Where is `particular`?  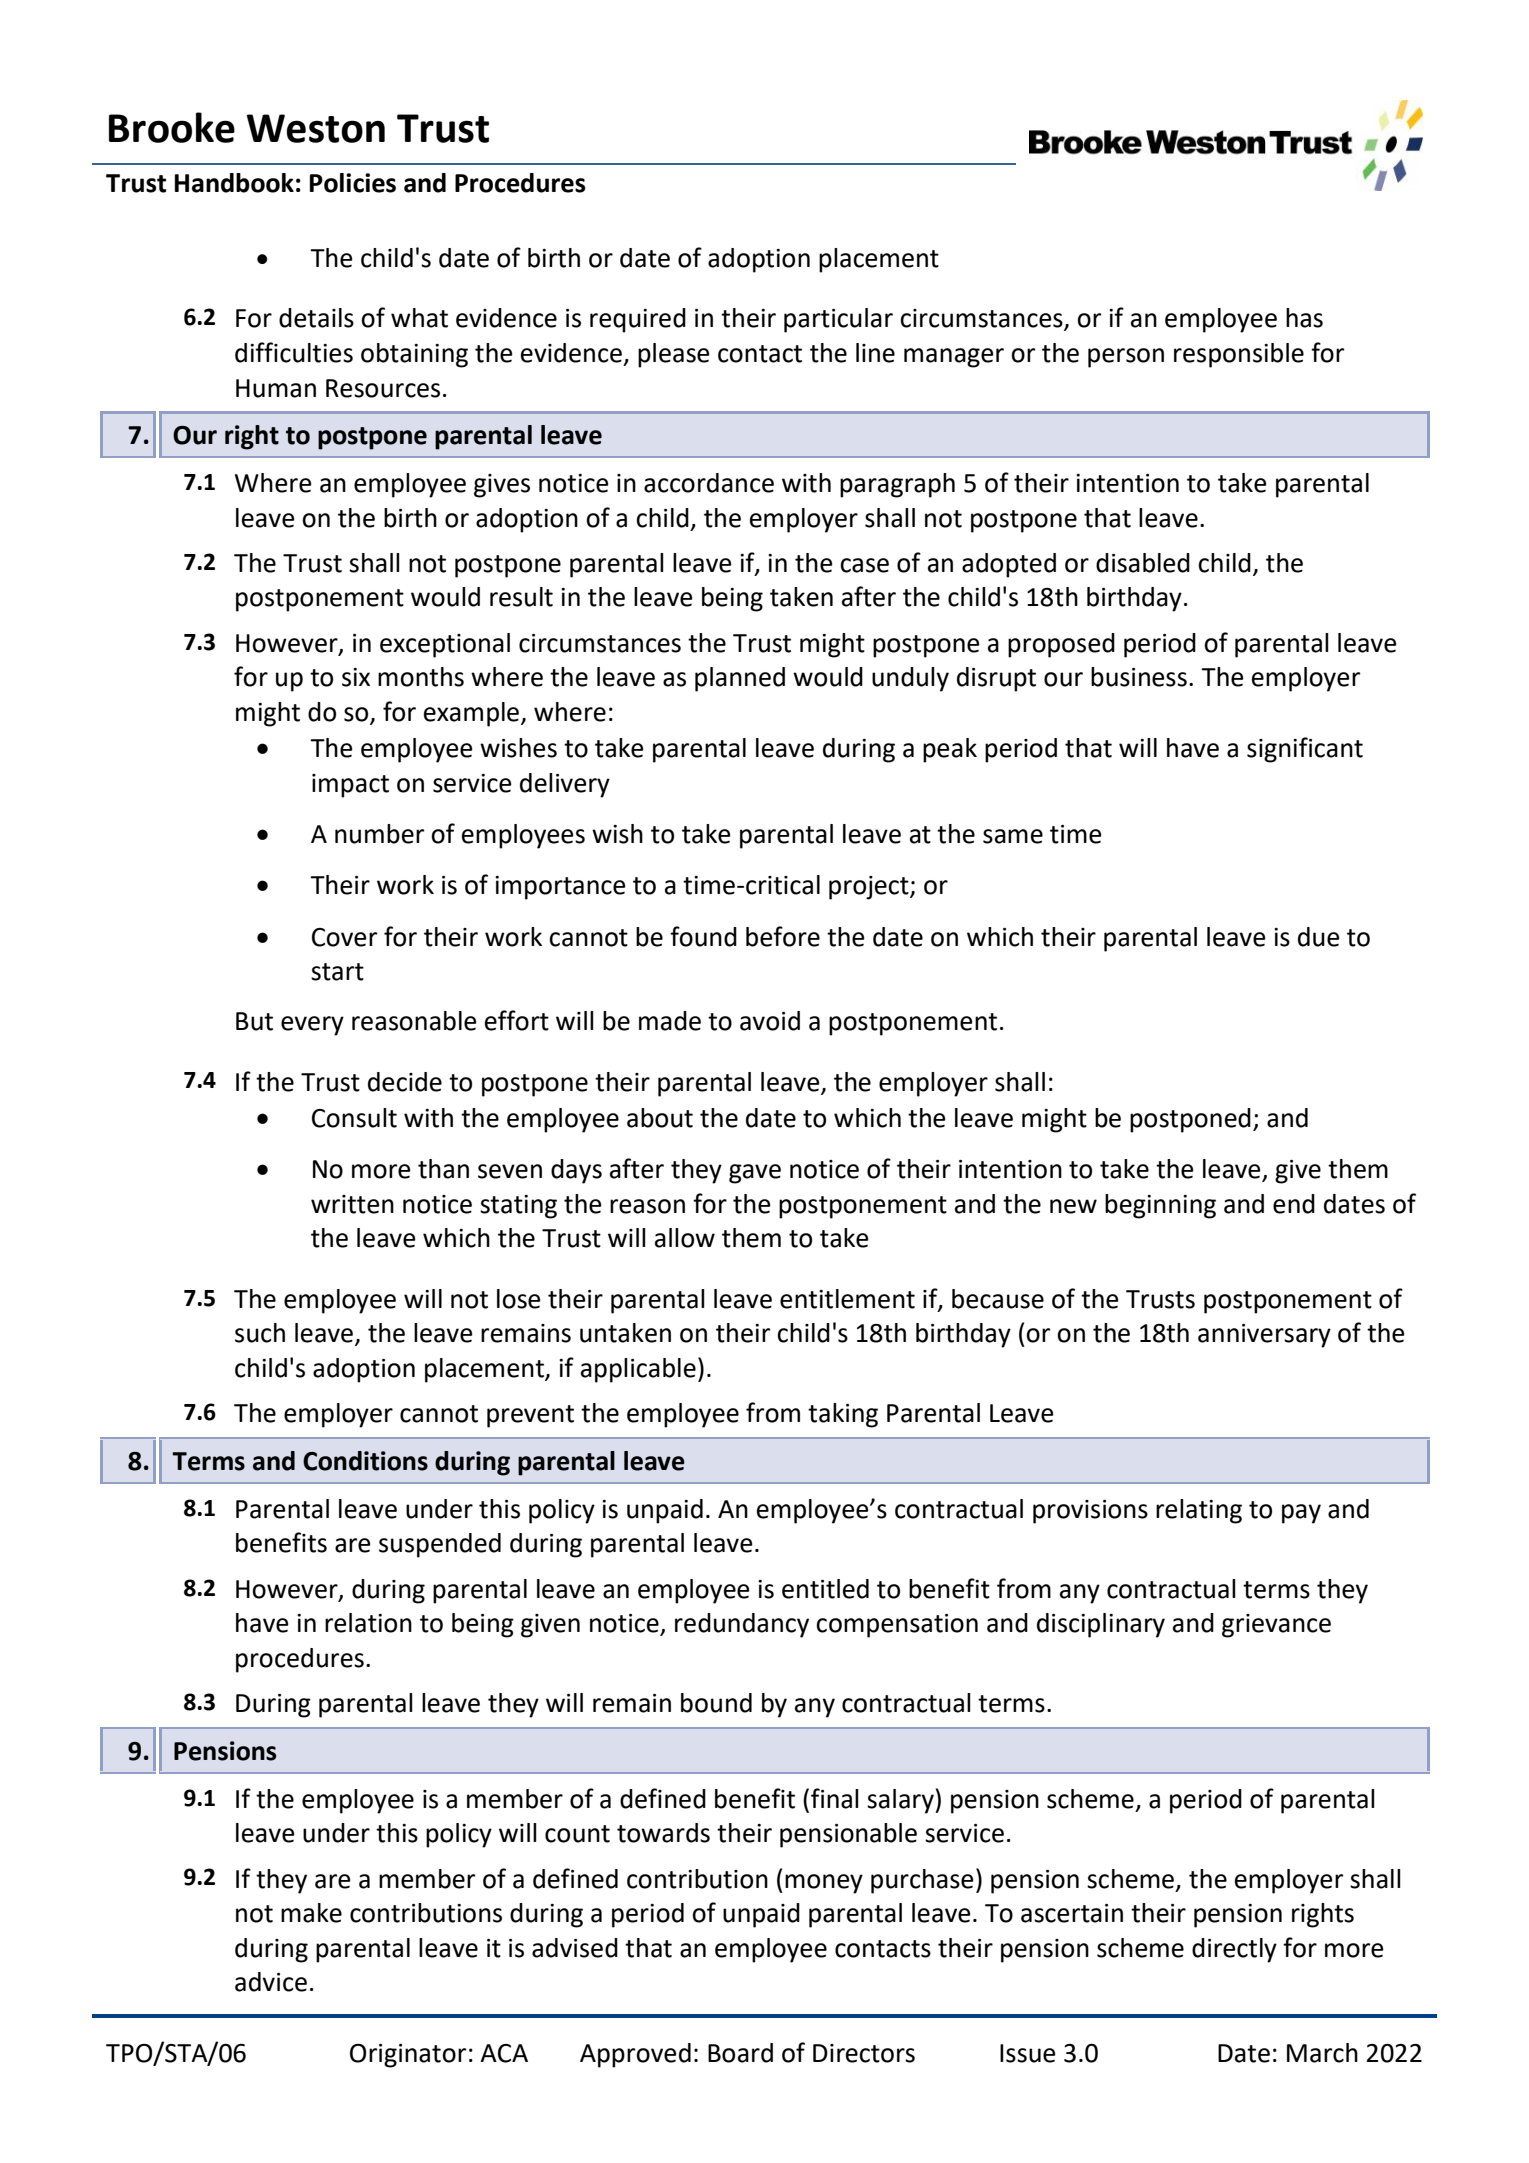
particular is located at coordinates (838, 320).
